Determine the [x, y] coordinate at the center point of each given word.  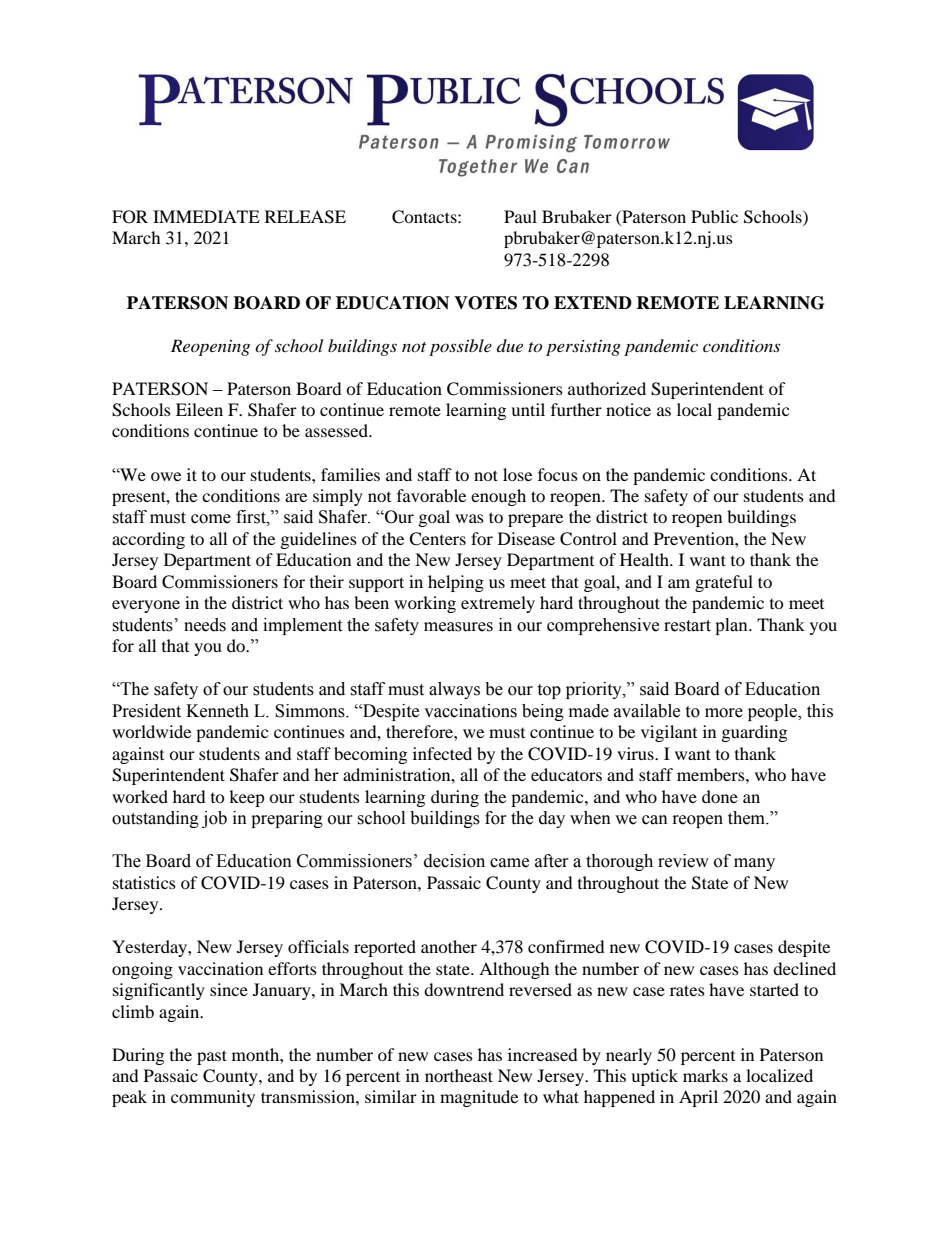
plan [732, 626]
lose [517, 474]
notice [628, 409]
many [754, 864]
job [214, 819]
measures [458, 627]
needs [205, 625]
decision [454, 861]
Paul [520, 216]
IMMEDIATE [206, 216]
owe [166, 476]
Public [714, 216]
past [212, 1057]
